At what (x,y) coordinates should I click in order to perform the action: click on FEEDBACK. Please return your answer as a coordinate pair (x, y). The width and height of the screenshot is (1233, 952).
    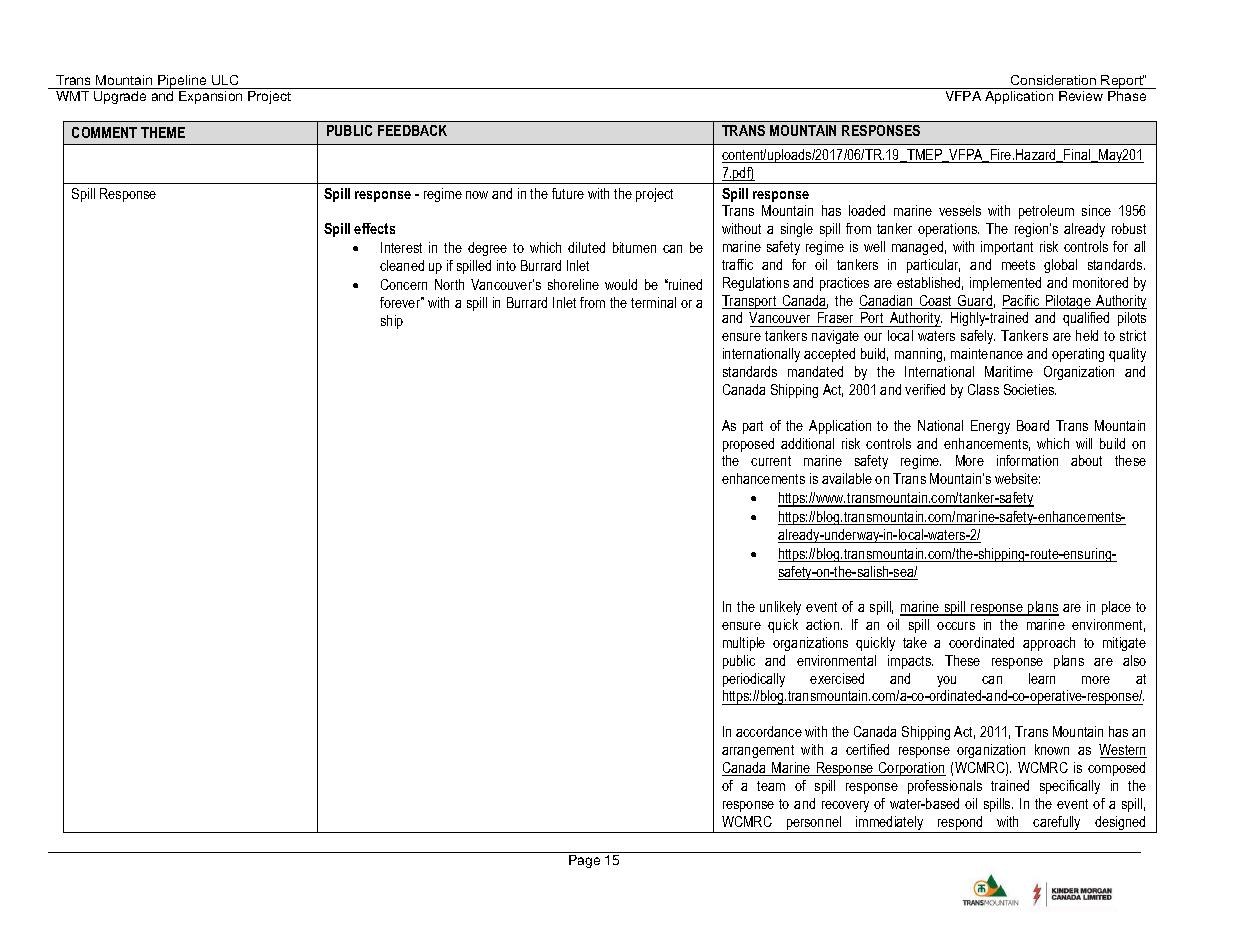
    Looking at the image, I should click on (412, 130).
